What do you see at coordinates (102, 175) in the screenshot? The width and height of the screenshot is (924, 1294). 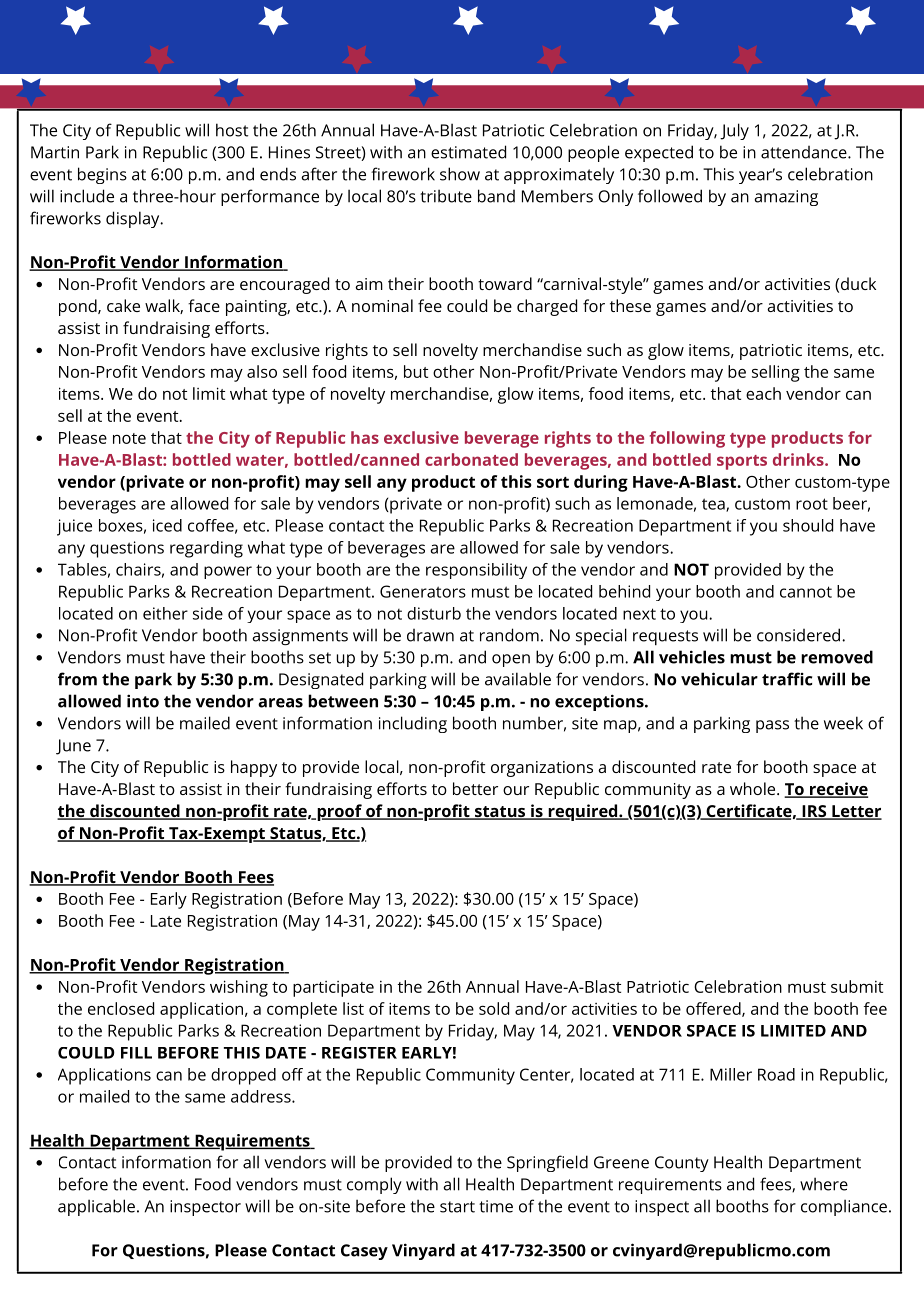 I see `begins` at bounding box center [102, 175].
